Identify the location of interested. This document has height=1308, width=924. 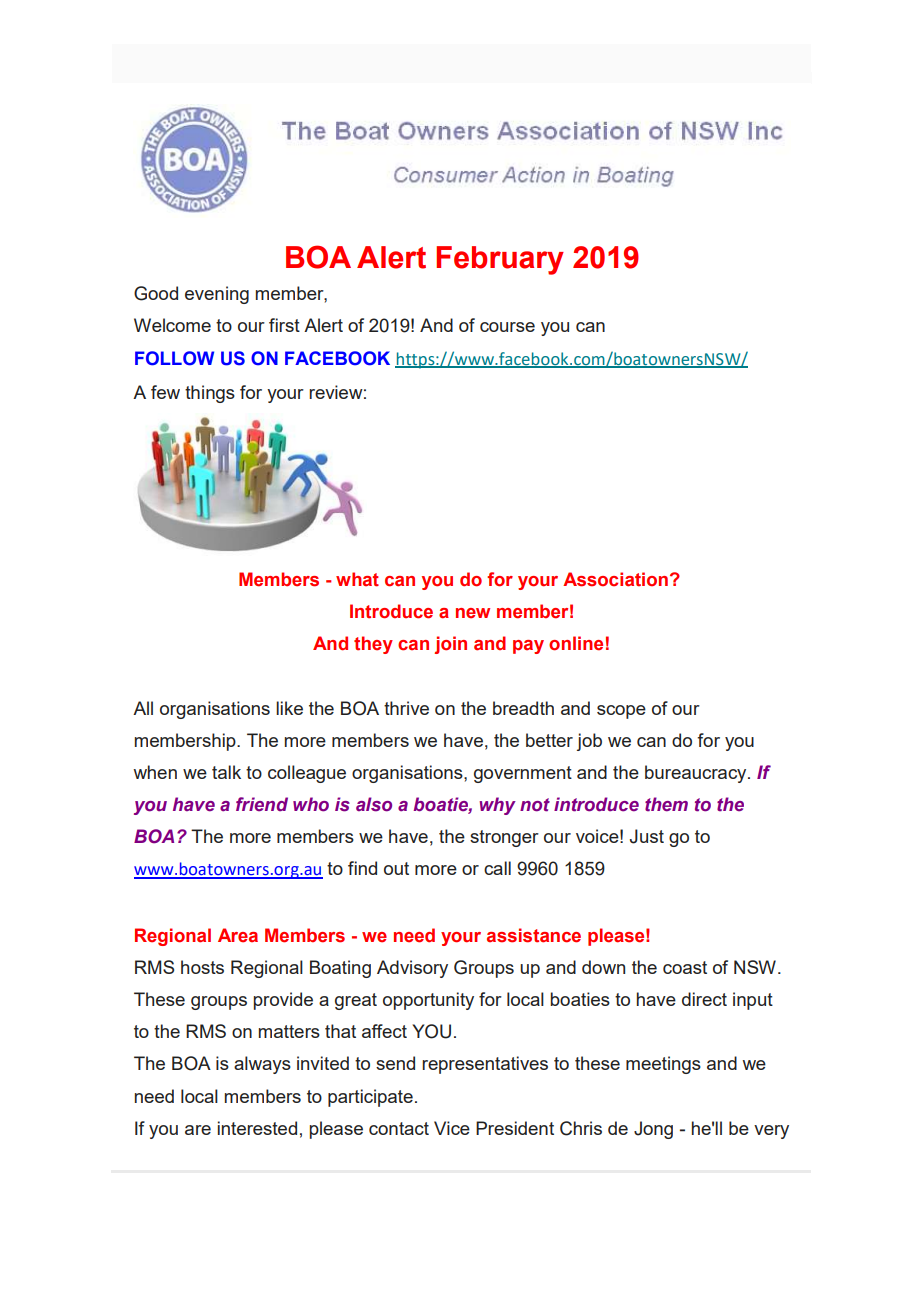
(257, 1128).
